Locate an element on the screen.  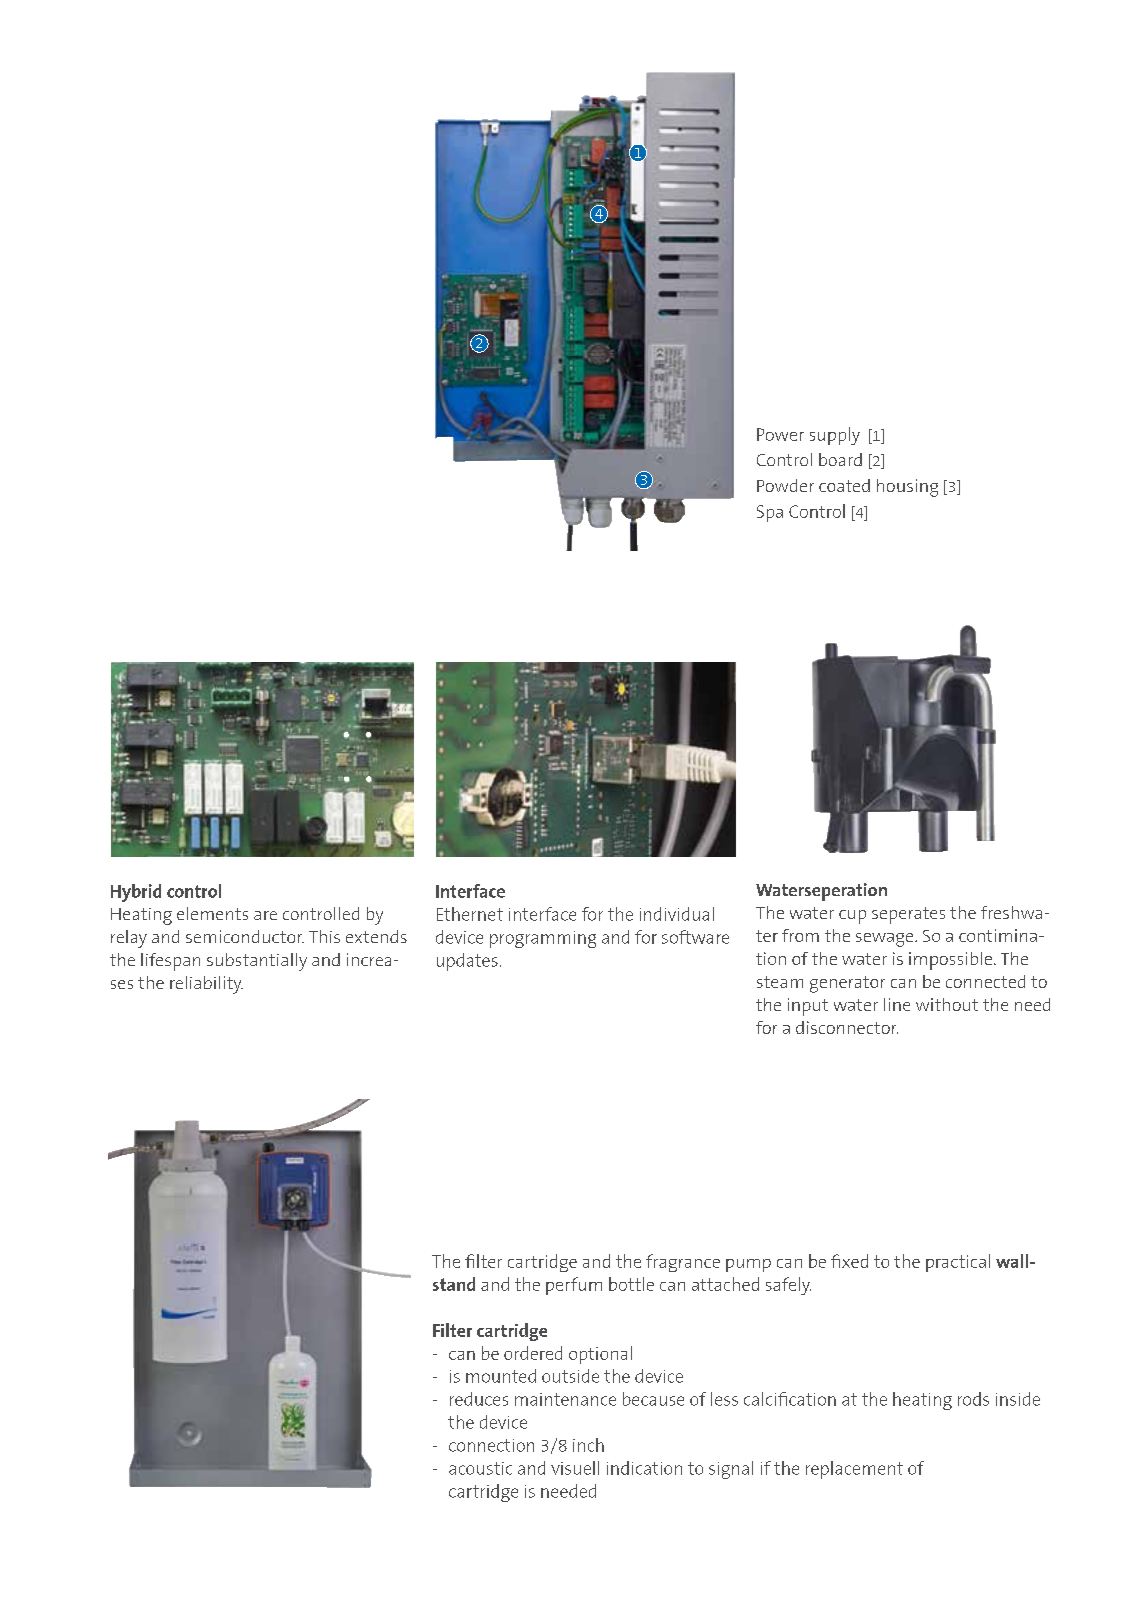
reliability is located at coordinates (206, 985).
